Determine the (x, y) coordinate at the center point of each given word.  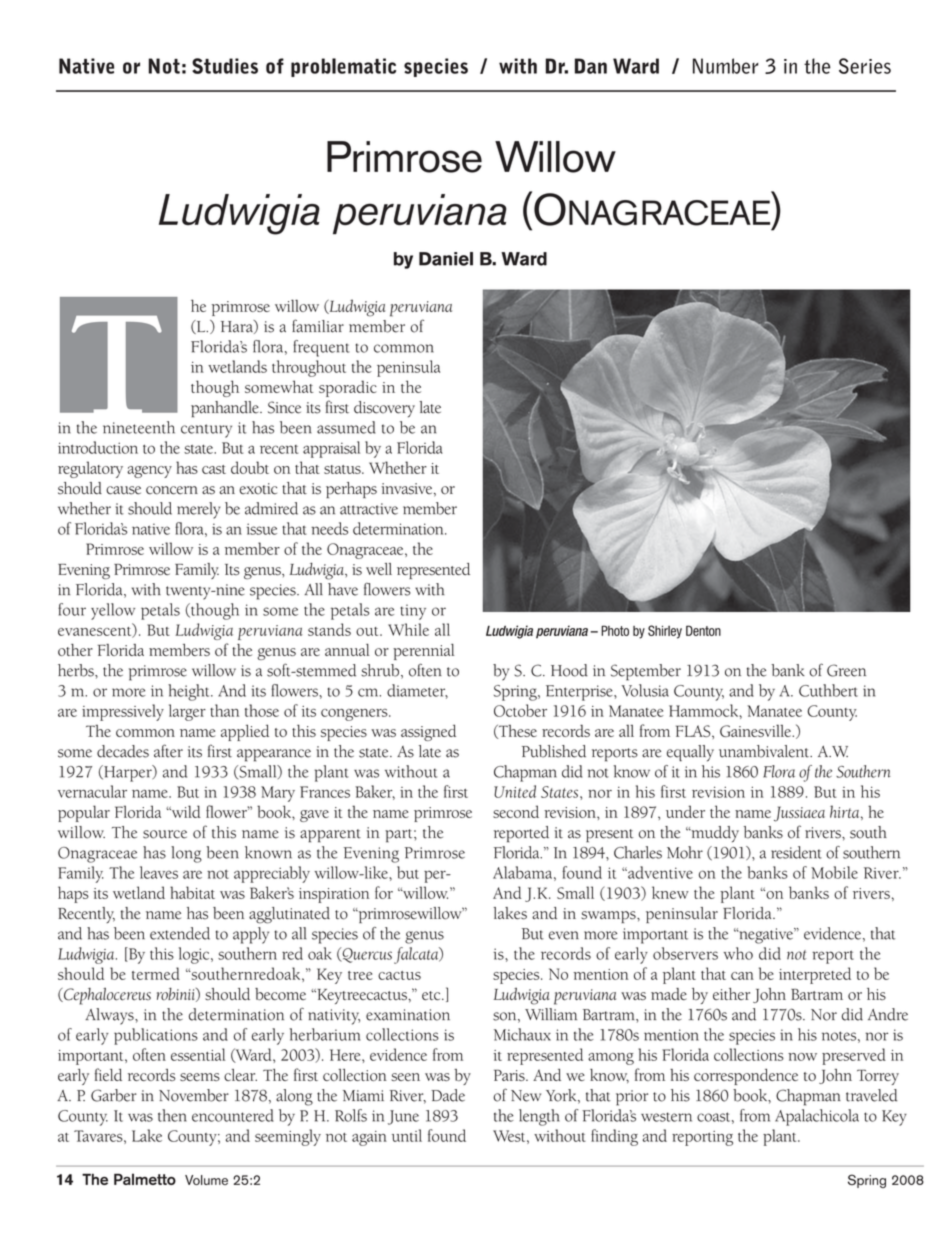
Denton (703, 630)
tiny (413, 612)
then (172, 1115)
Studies (225, 66)
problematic (343, 67)
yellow (113, 611)
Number (725, 66)
